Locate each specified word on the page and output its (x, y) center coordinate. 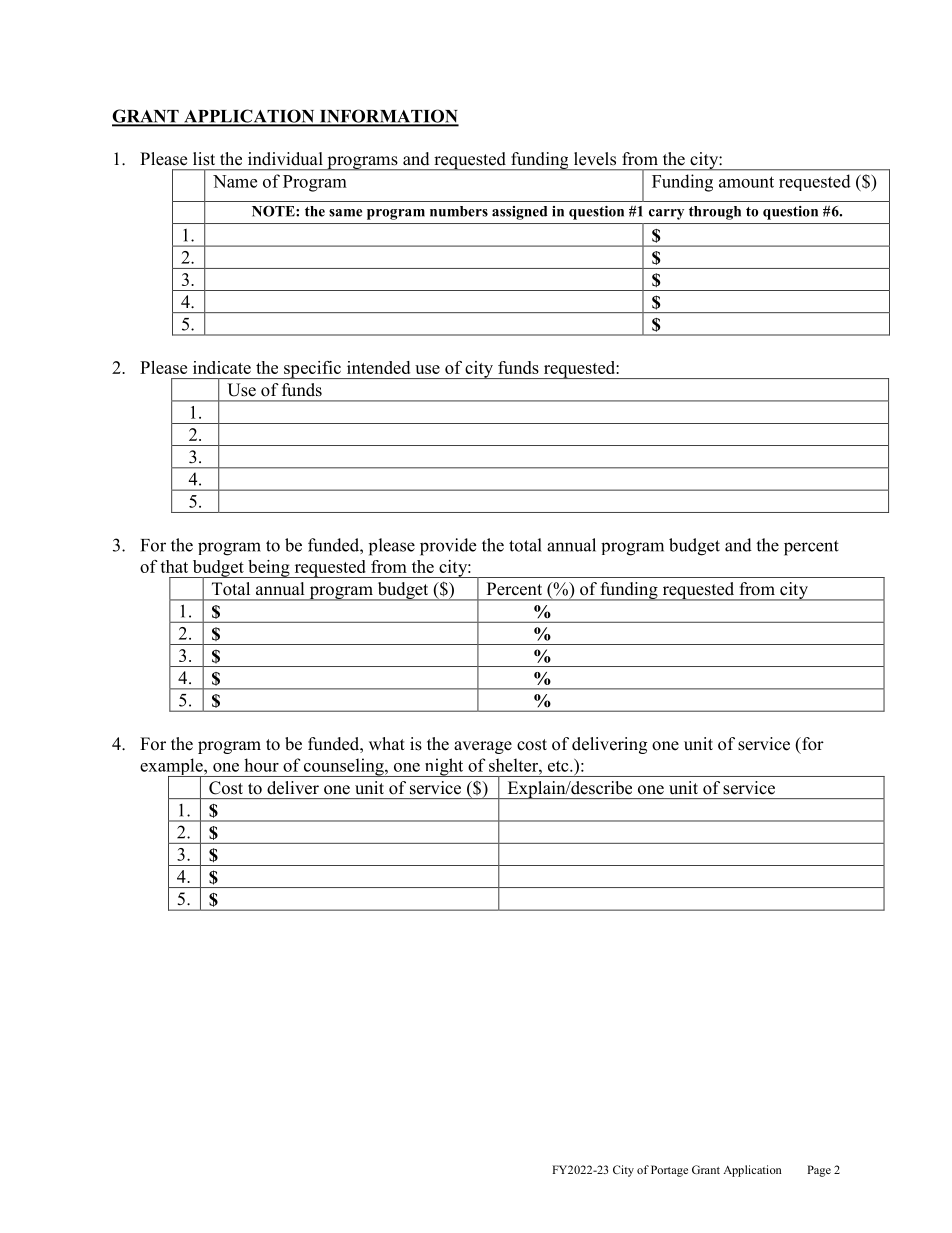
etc (559, 766)
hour (261, 765)
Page (819, 1171)
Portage (669, 1171)
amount (746, 182)
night (444, 767)
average (483, 747)
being (269, 569)
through (715, 213)
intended (378, 367)
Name (235, 181)
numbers (459, 211)
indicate (222, 367)
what (387, 743)
